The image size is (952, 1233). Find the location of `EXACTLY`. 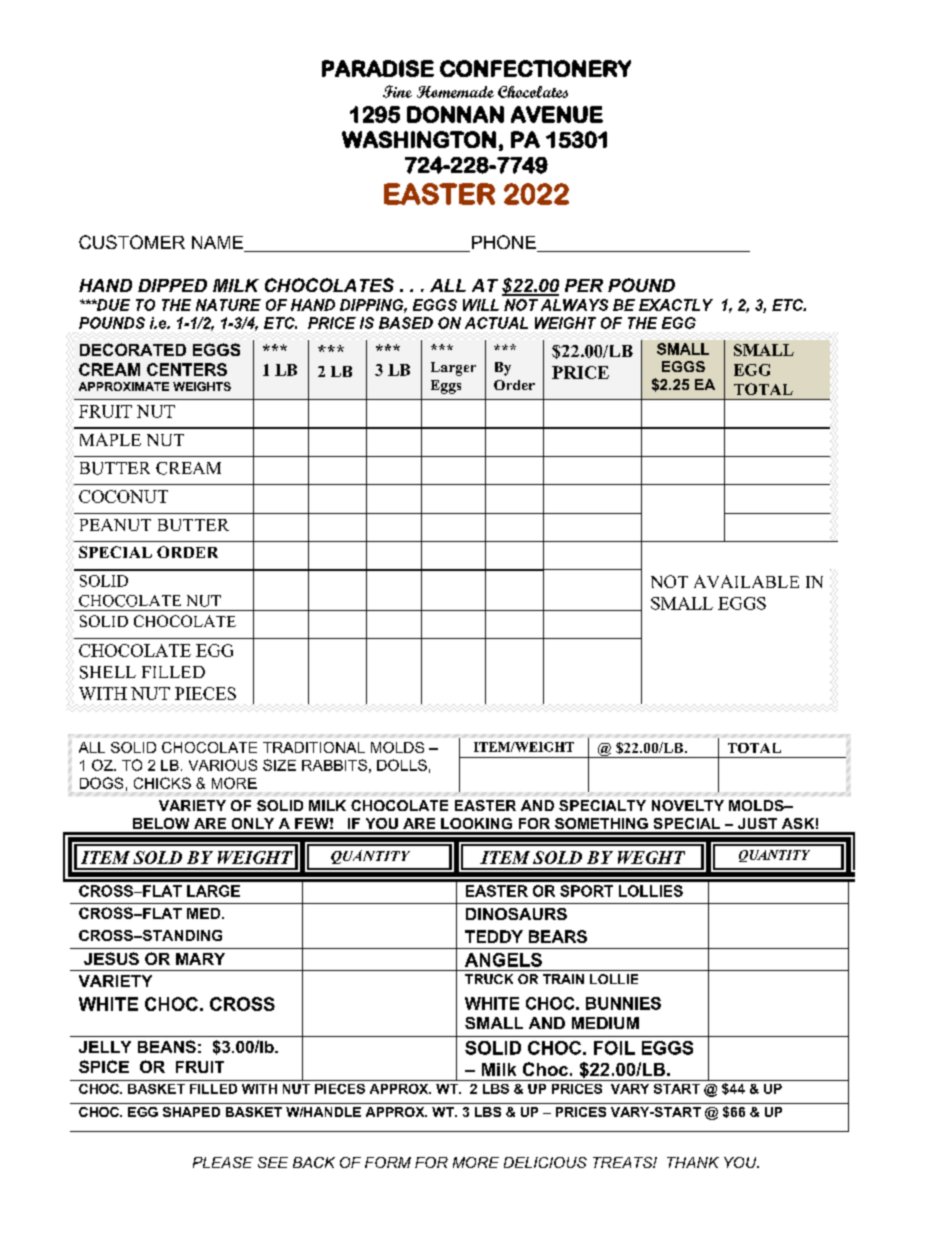

EXACTLY is located at coordinates (676, 305).
